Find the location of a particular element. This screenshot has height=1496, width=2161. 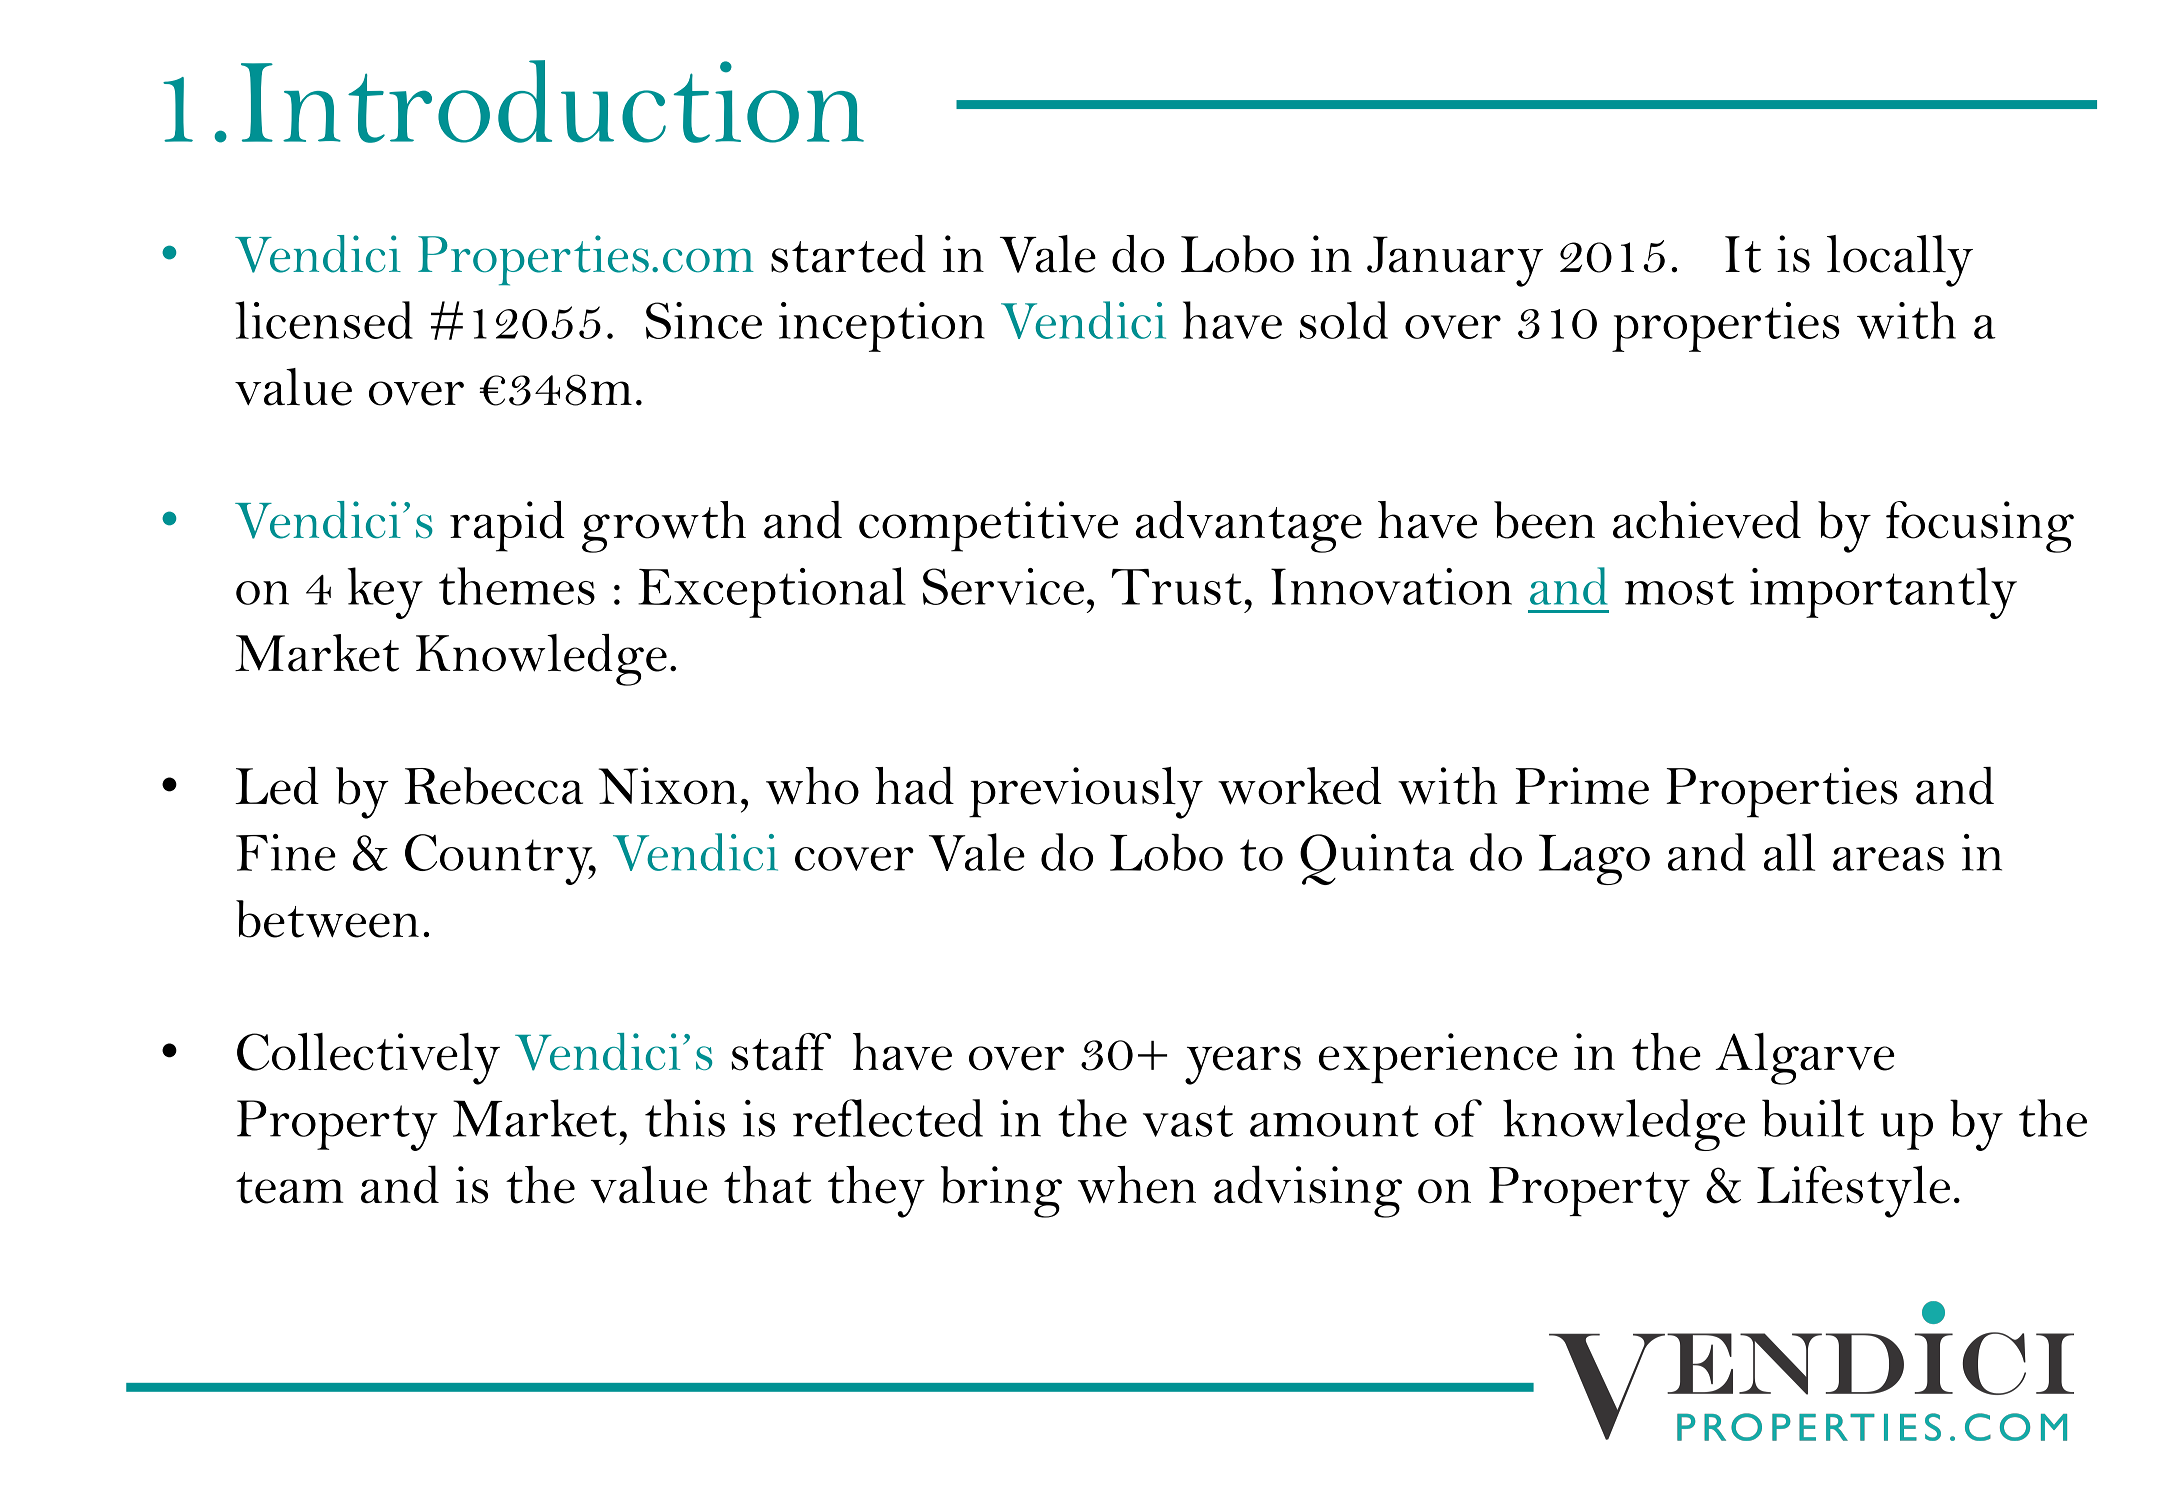

sold is located at coordinates (1344, 320).
